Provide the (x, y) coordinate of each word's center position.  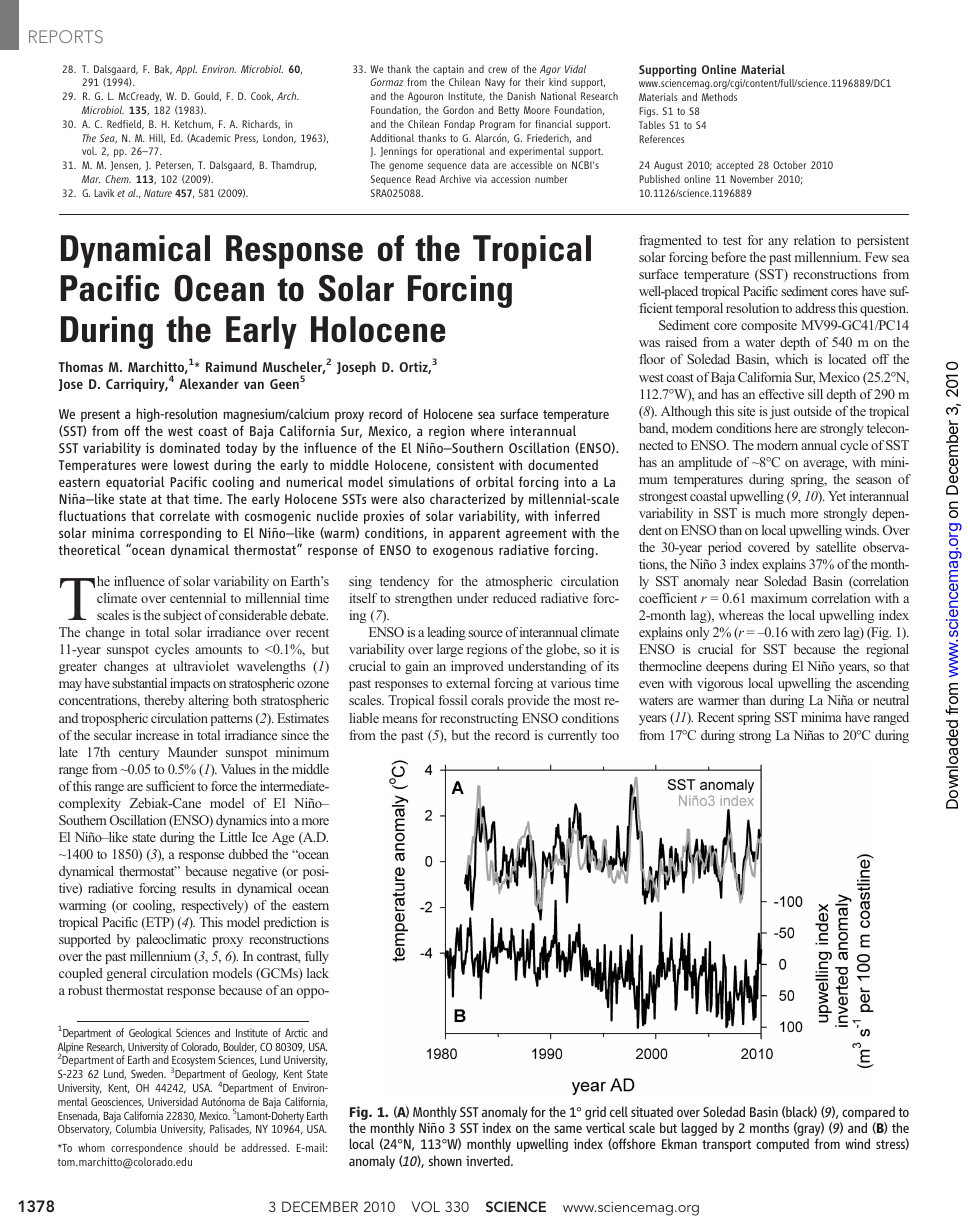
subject (182, 616)
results (199, 888)
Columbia (136, 1128)
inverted (489, 1160)
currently (572, 736)
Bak (163, 70)
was (649, 343)
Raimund (231, 366)
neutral (891, 700)
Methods (719, 97)
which (791, 359)
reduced (514, 598)
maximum (779, 598)
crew (497, 70)
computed (782, 1145)
